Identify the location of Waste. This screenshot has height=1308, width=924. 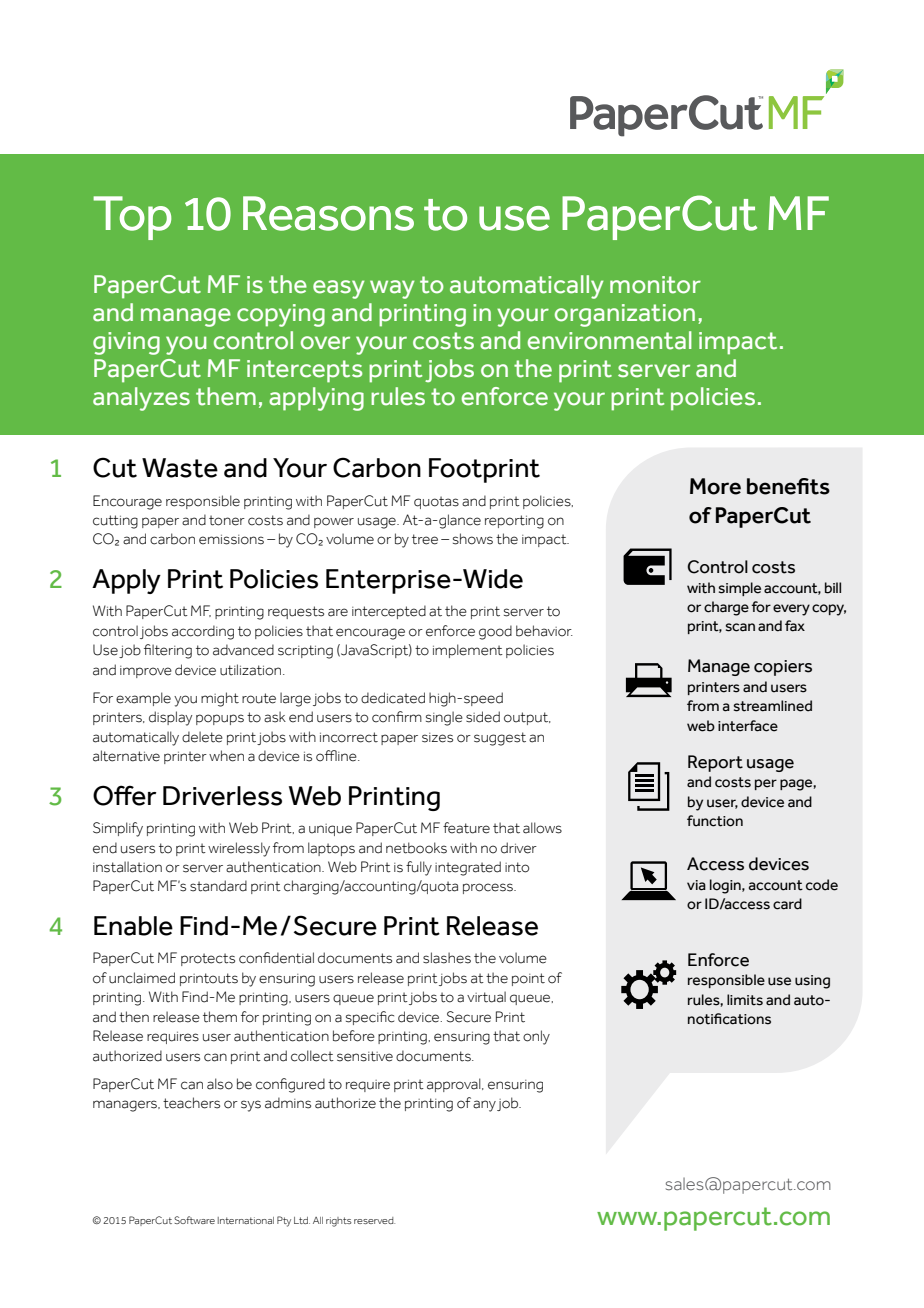
(180, 468).
